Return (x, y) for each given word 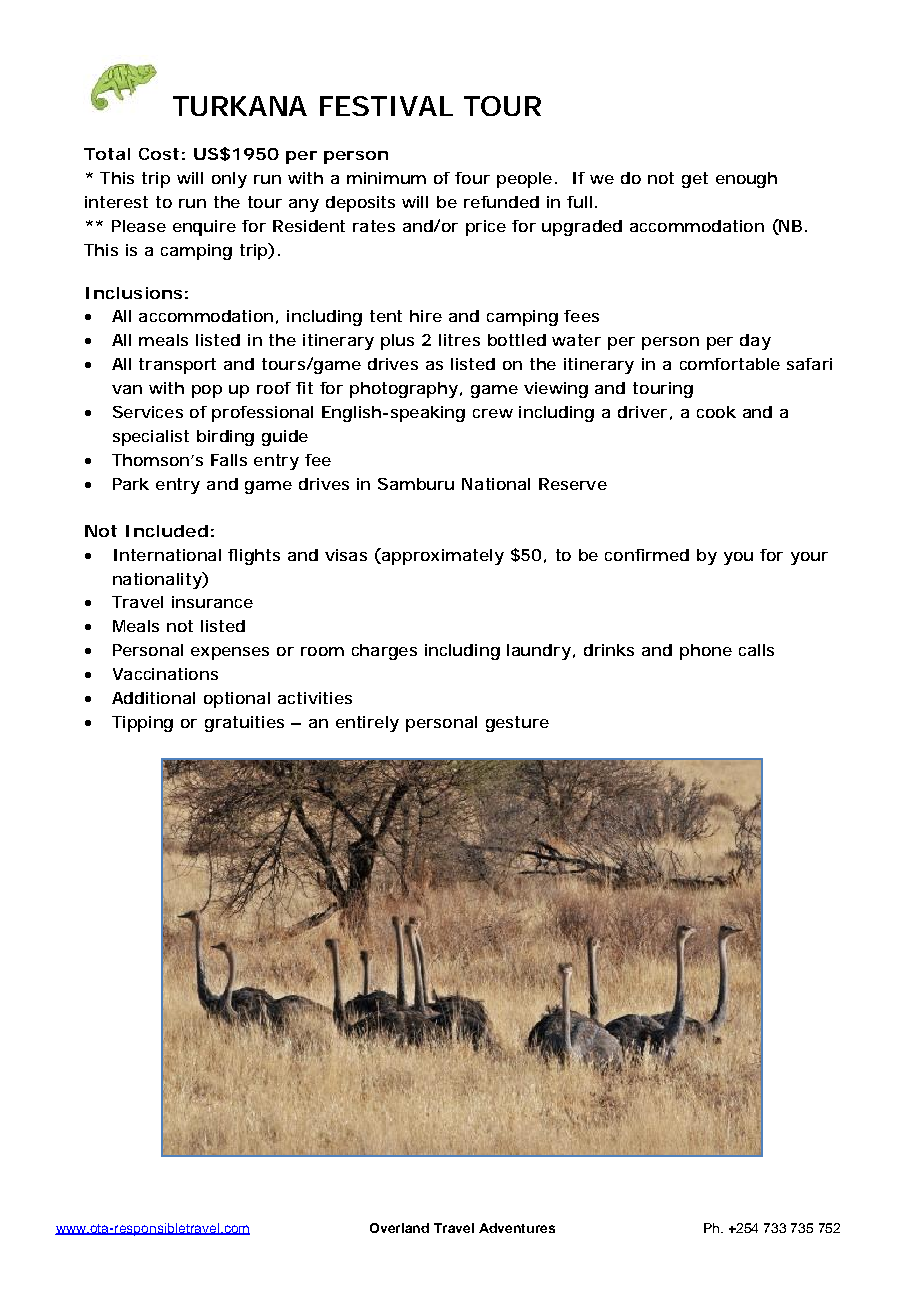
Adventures (517, 1228)
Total (107, 154)
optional (237, 700)
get (695, 180)
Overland (399, 1228)
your (809, 558)
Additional (153, 698)
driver (642, 412)
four (472, 178)
